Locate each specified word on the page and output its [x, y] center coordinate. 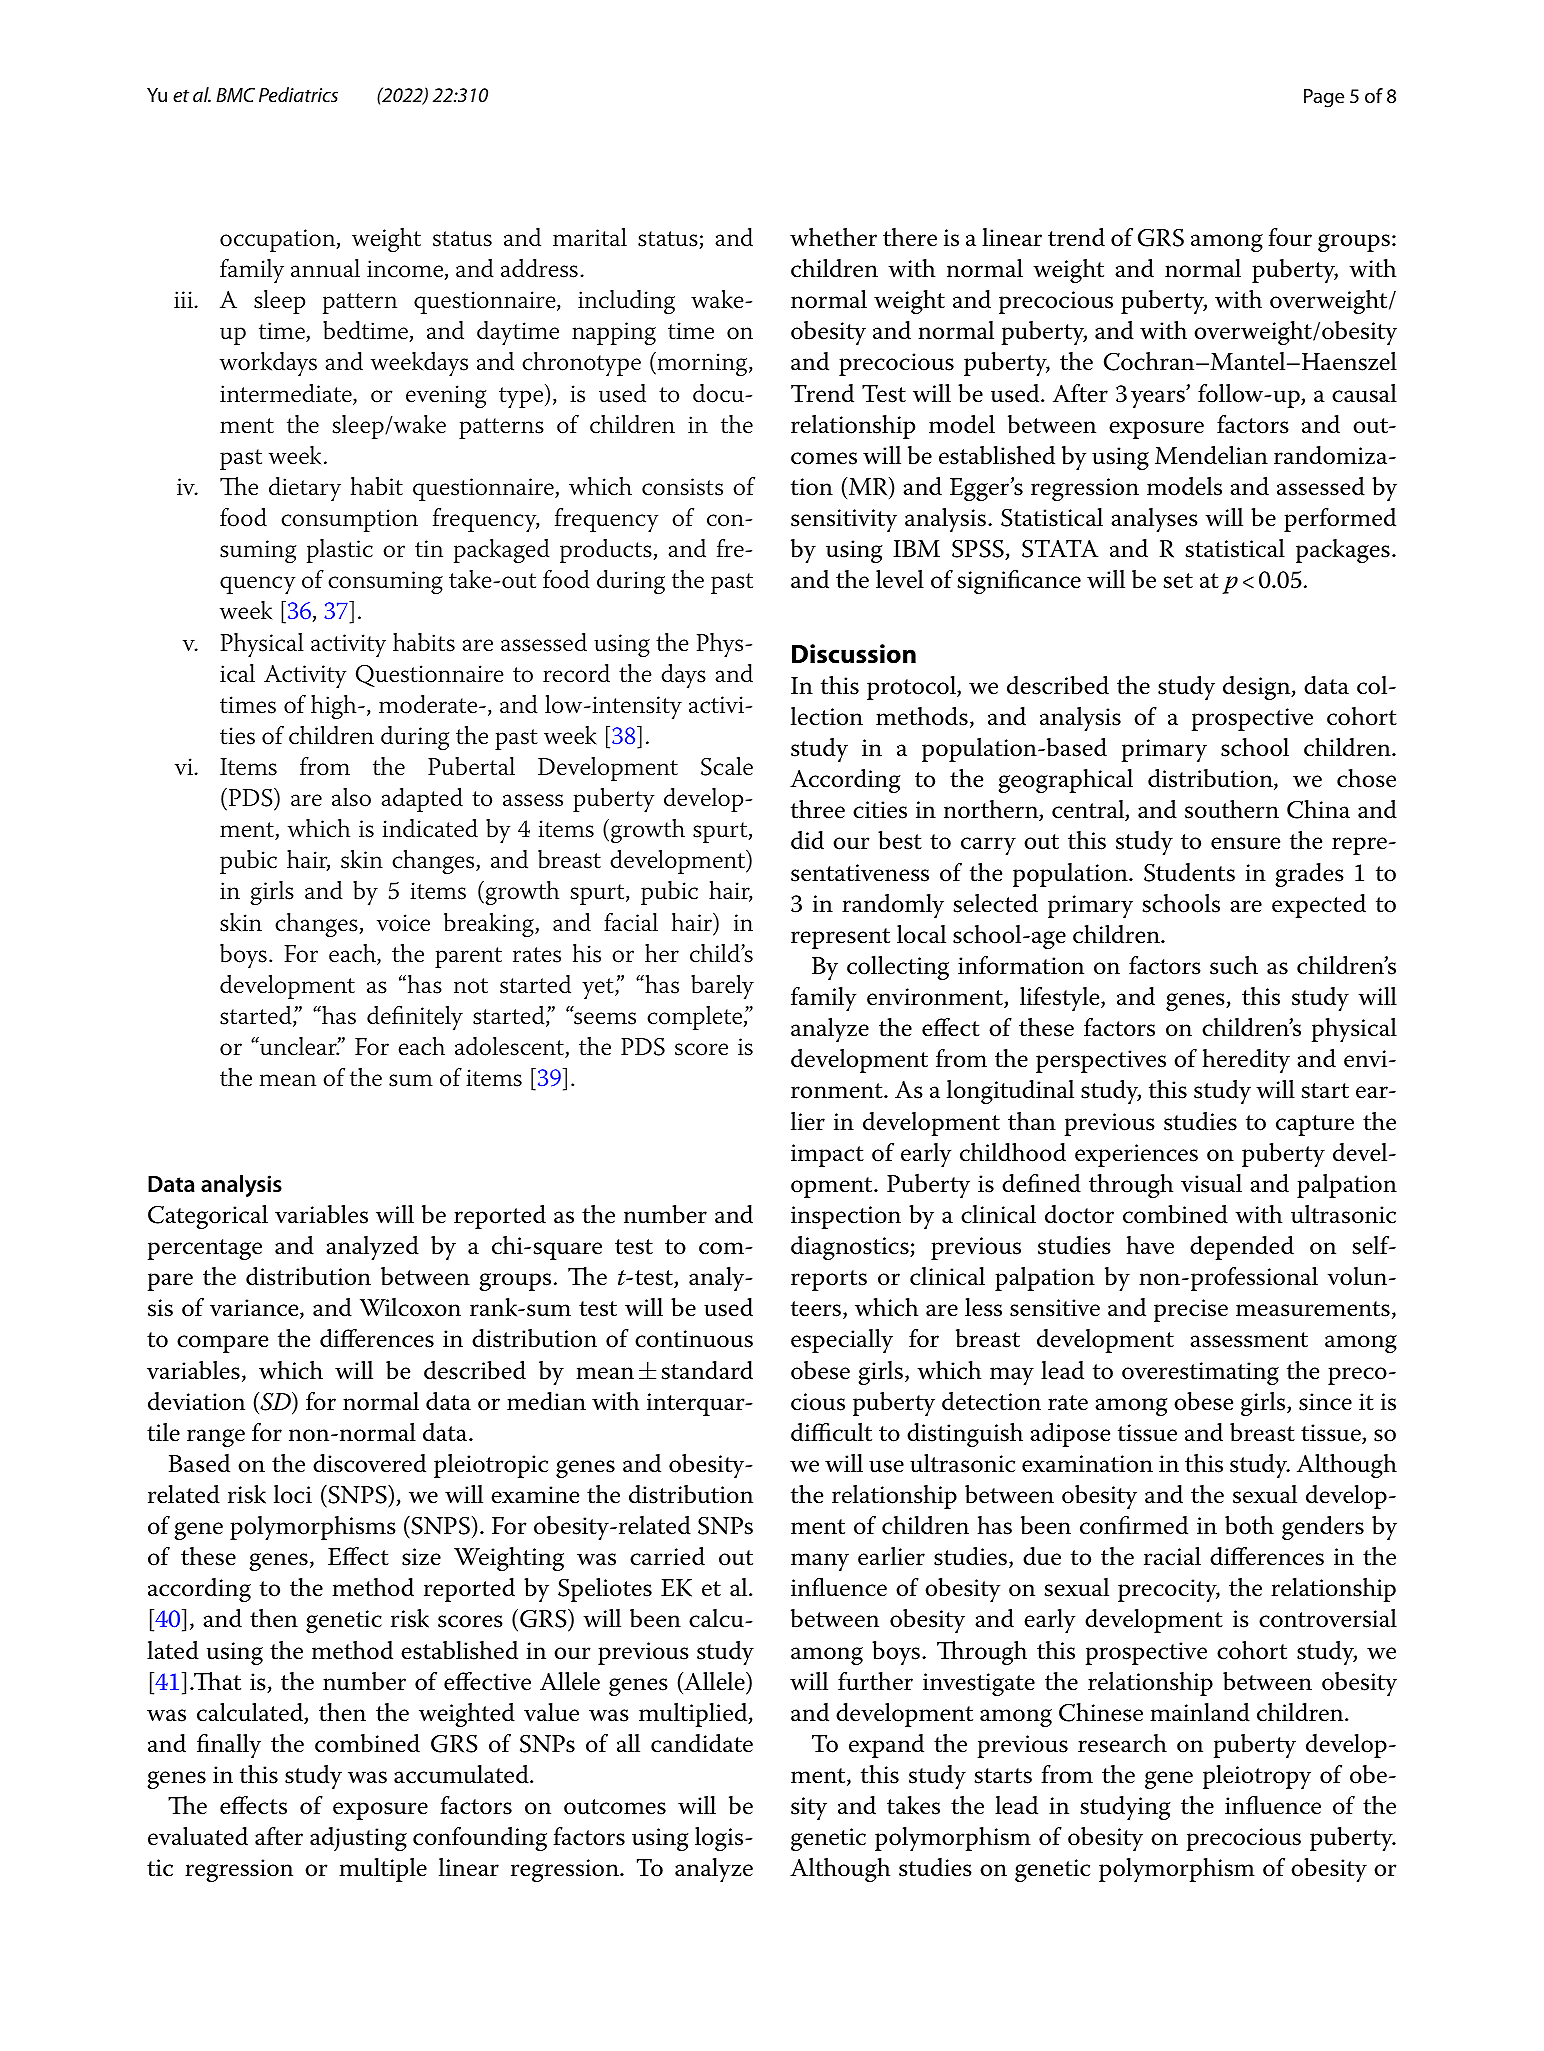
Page [1324, 98]
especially [842, 1341]
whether [833, 237]
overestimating [1200, 1373]
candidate [702, 1743]
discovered [369, 1463]
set [1178, 581]
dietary [305, 489]
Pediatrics [298, 95]
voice [403, 923]
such [1234, 965]
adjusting [358, 1839]
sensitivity [844, 520]
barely [722, 987]
